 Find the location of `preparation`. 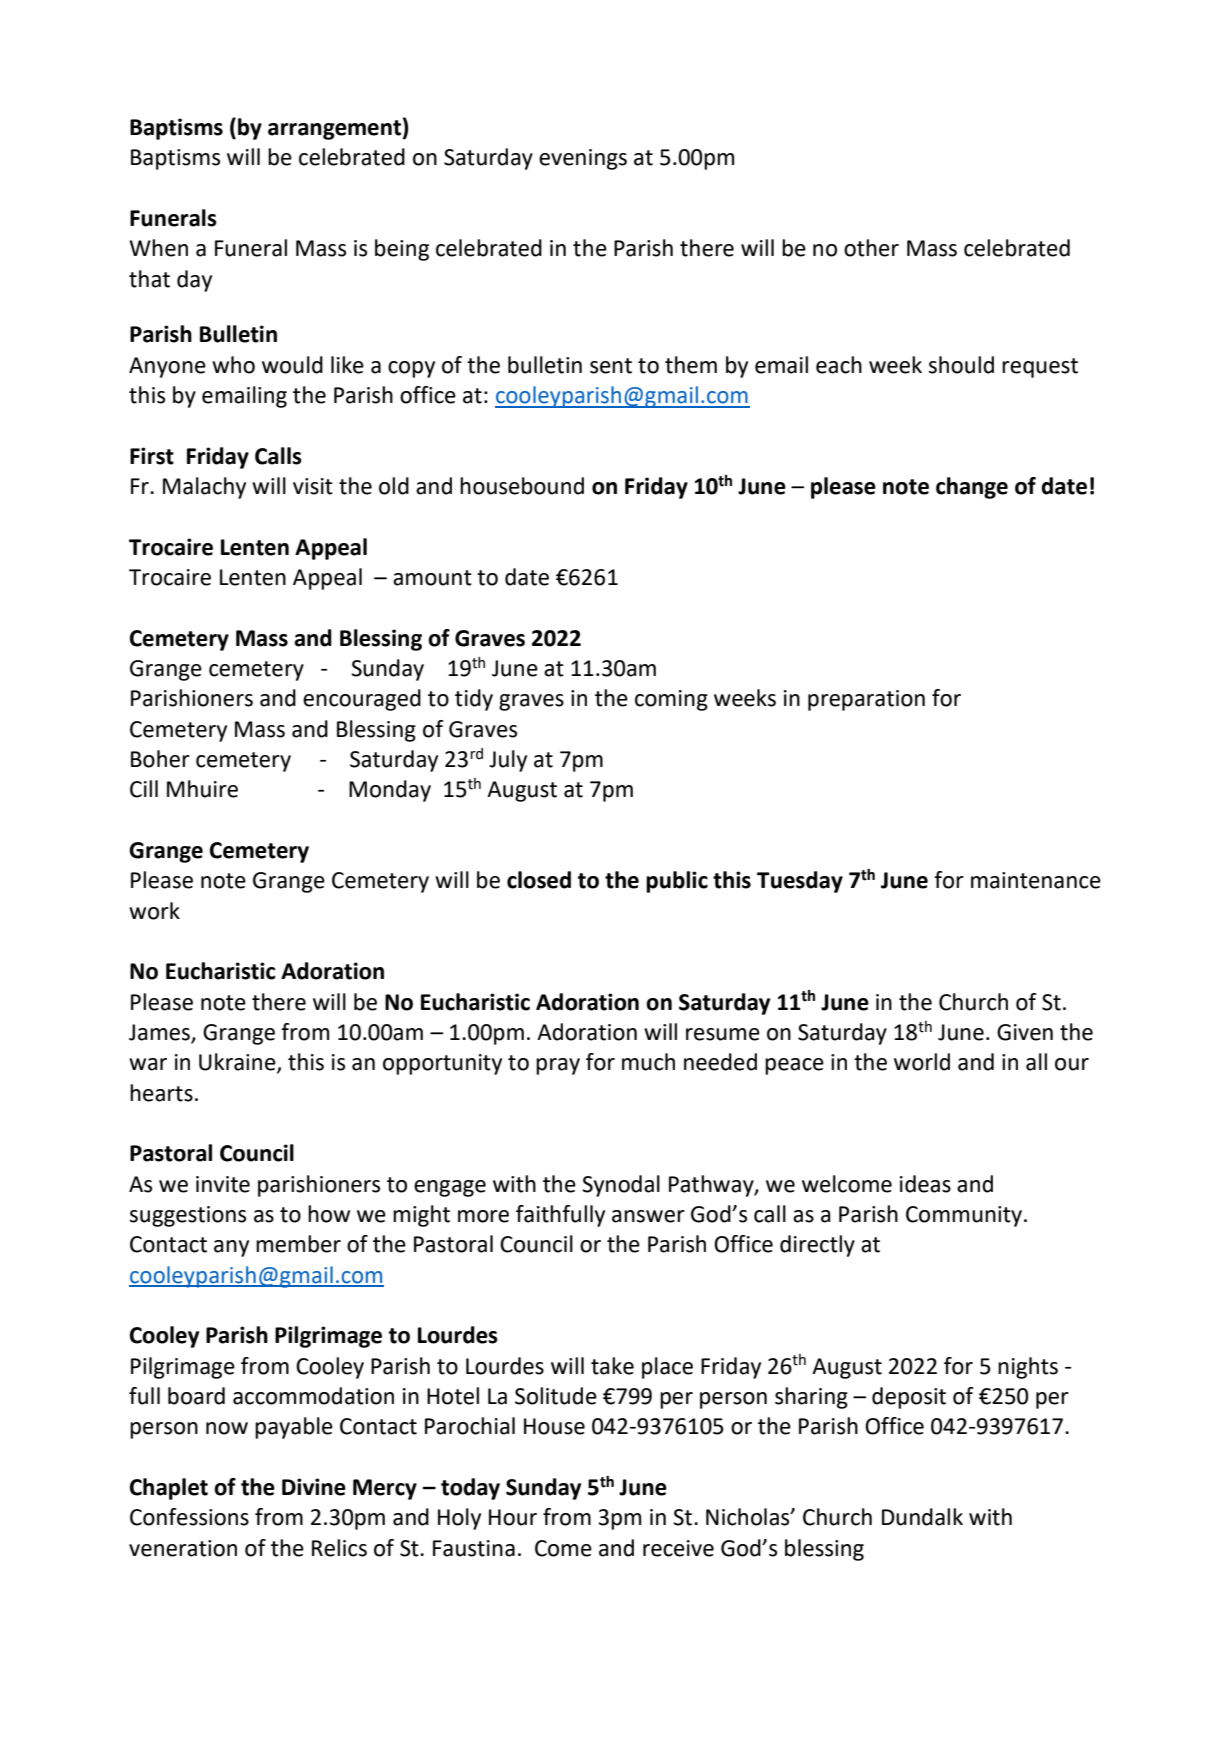

preparation is located at coordinates (866, 700).
